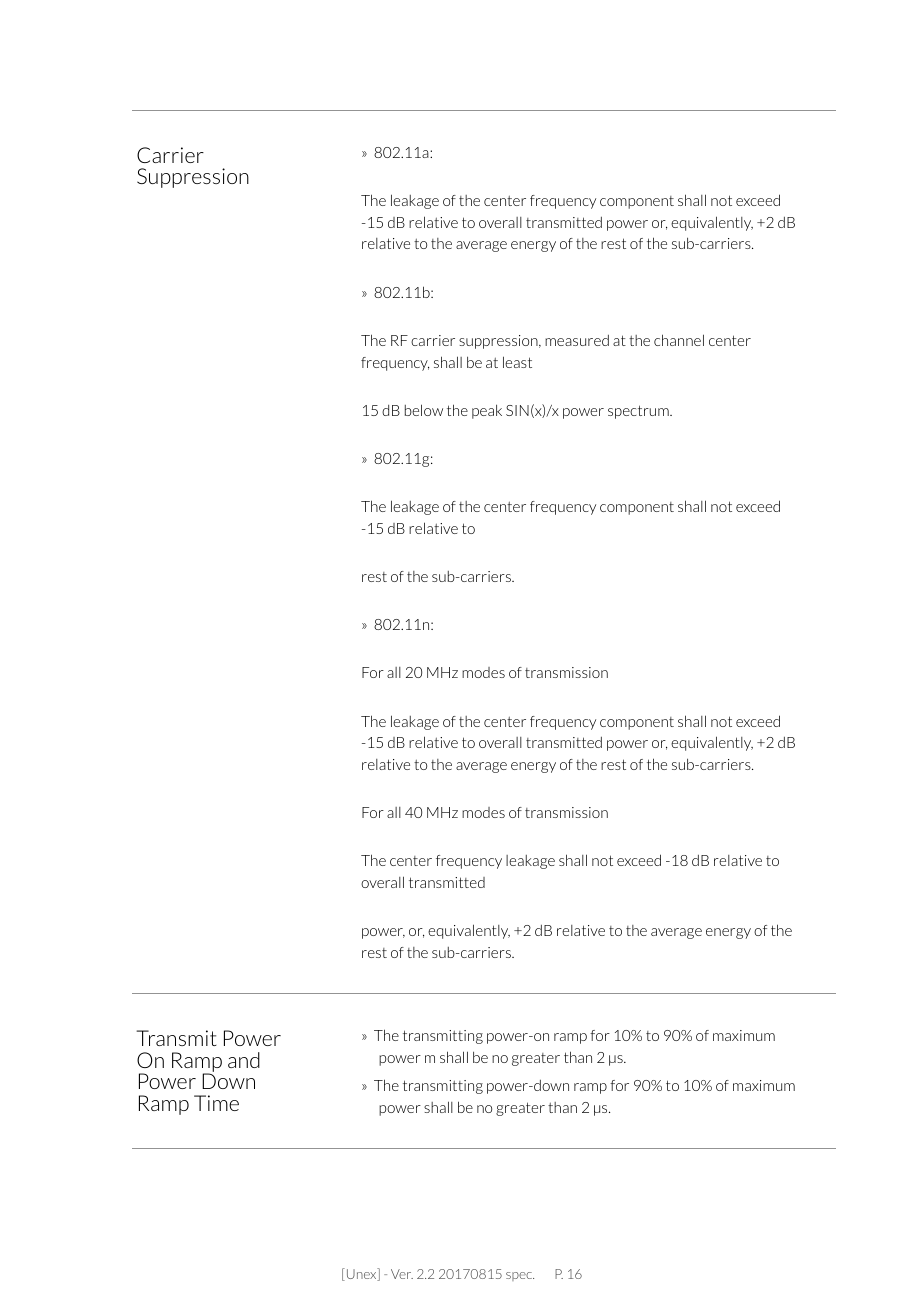  I want to click on least, so click(517, 362).
